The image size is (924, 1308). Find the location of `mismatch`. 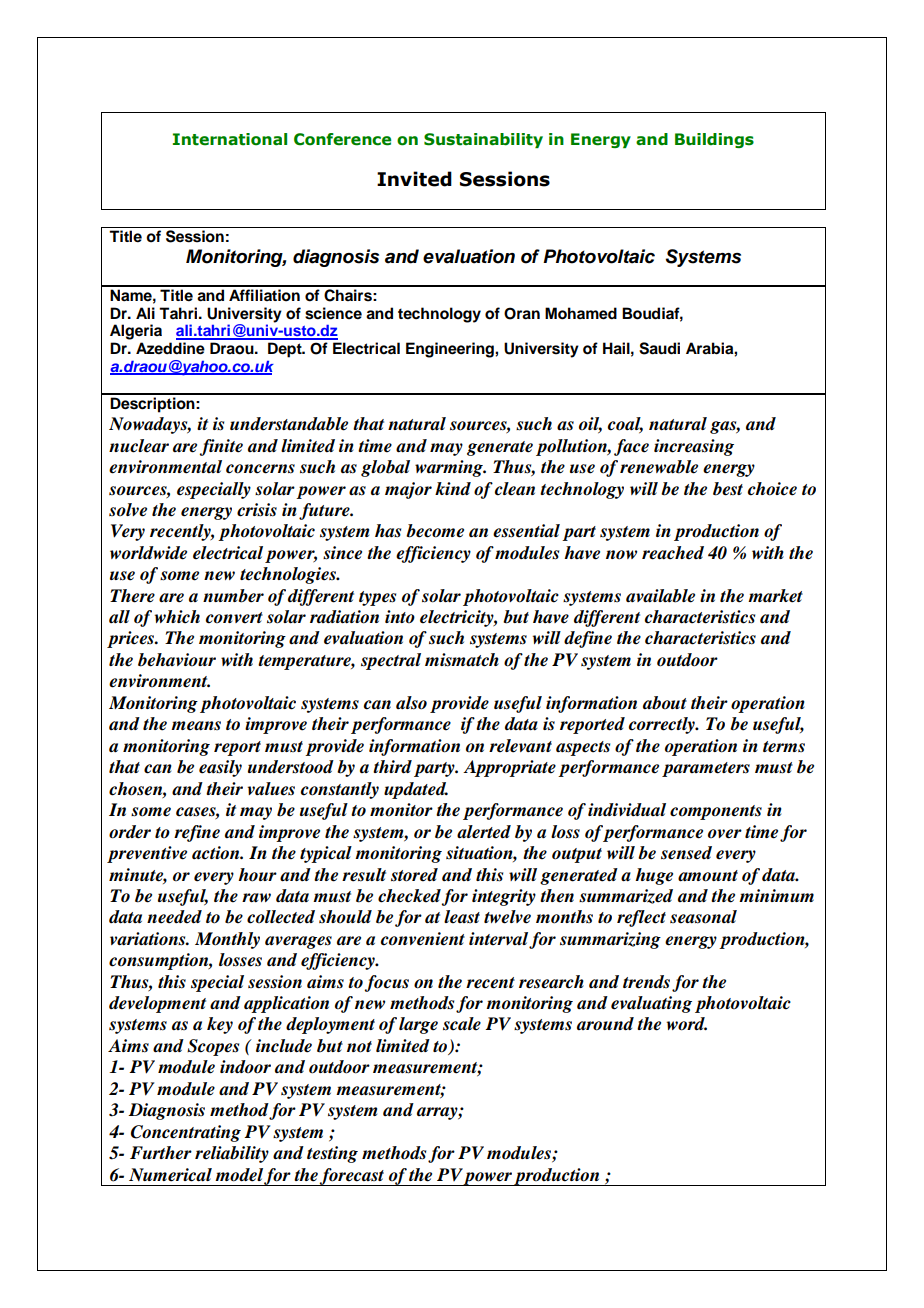

mismatch is located at coordinates (462, 660).
